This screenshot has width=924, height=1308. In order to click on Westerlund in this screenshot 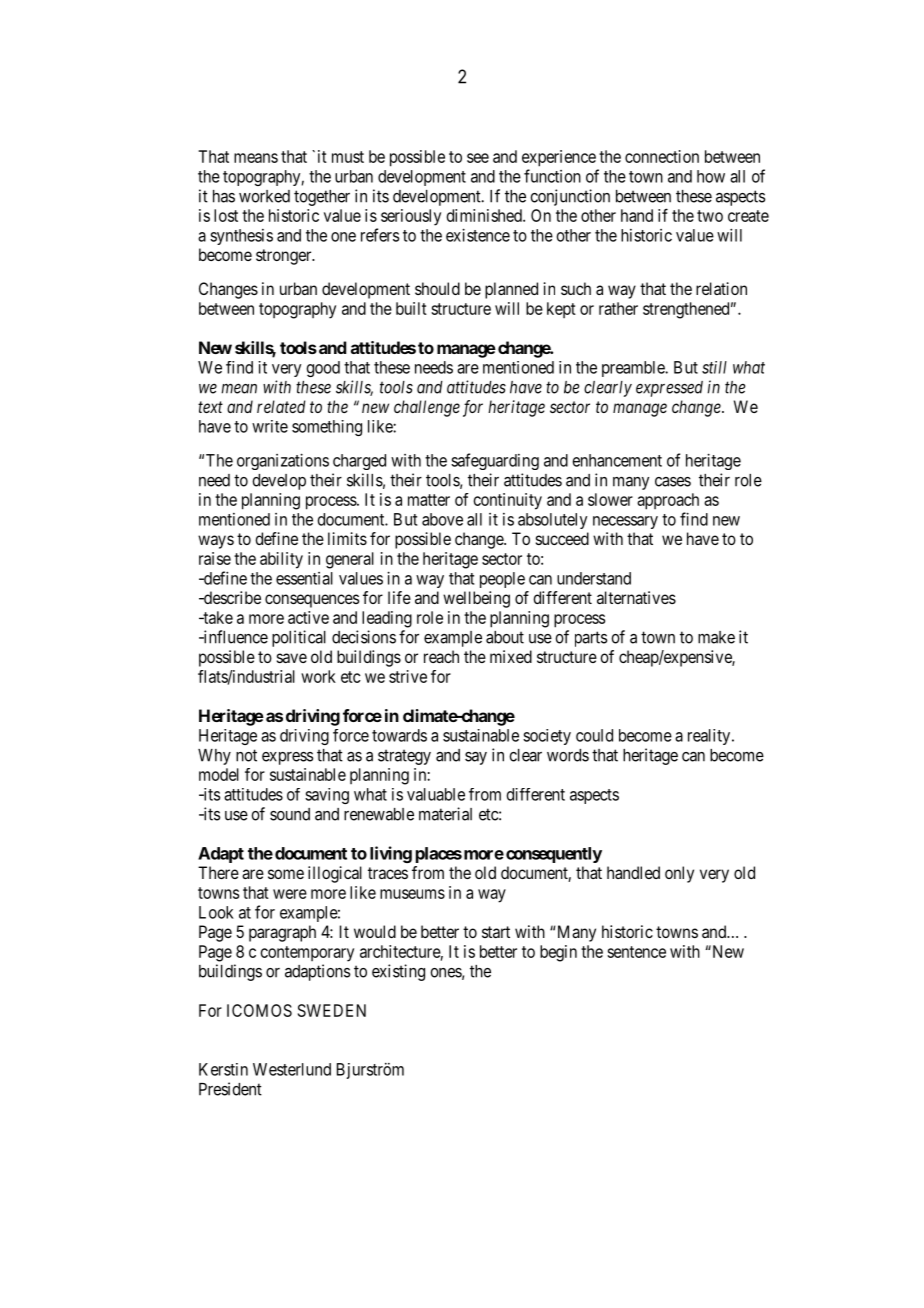, I will do `click(292, 1069)`.
